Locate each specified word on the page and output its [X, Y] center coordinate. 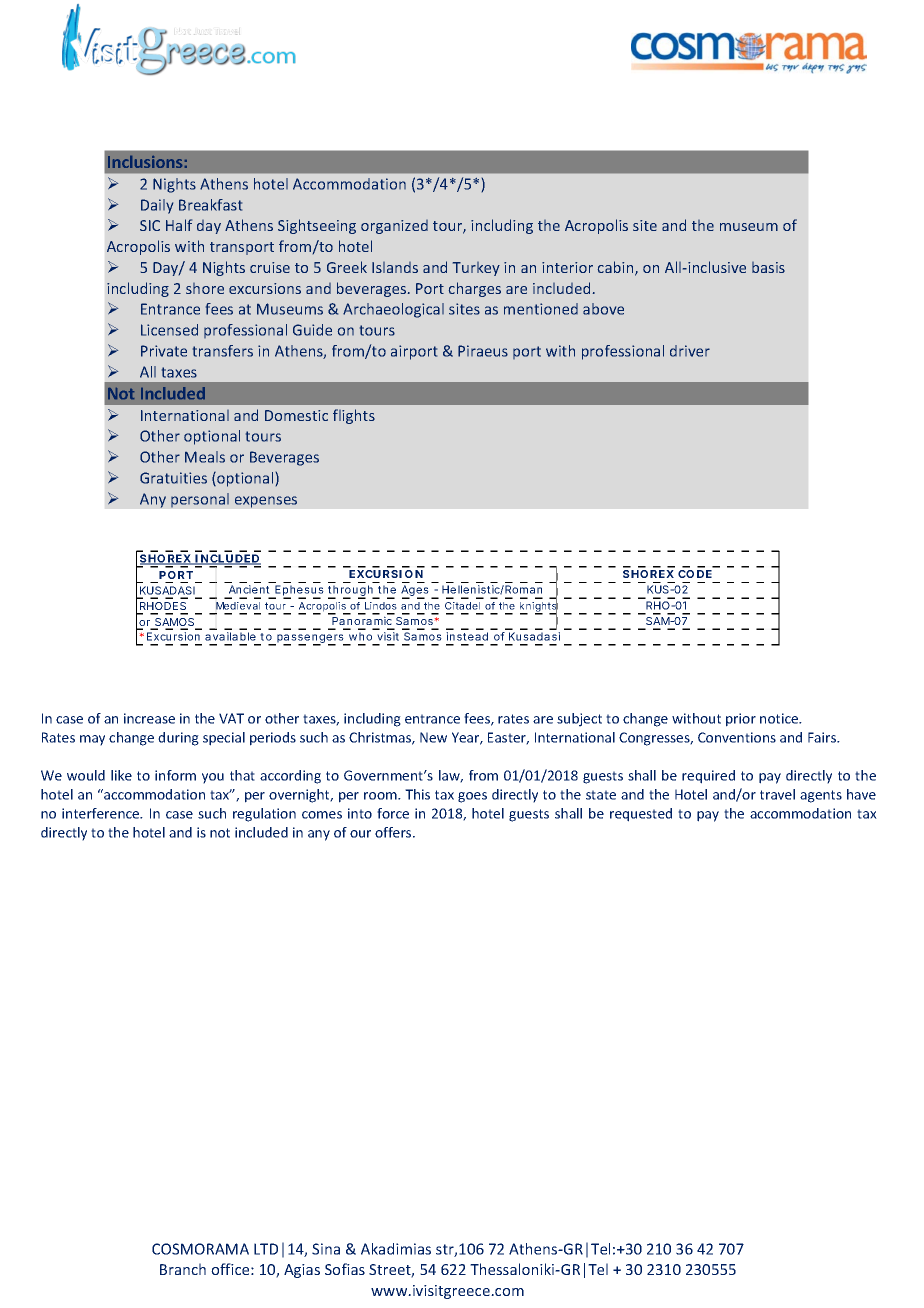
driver [690, 351]
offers [394, 832]
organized [394, 227]
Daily [157, 206]
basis [768, 267]
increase [149, 718]
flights [354, 416]
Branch [183, 1269]
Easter [508, 738]
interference [102, 813]
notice [780, 718]
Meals [205, 457]
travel [777, 794]
